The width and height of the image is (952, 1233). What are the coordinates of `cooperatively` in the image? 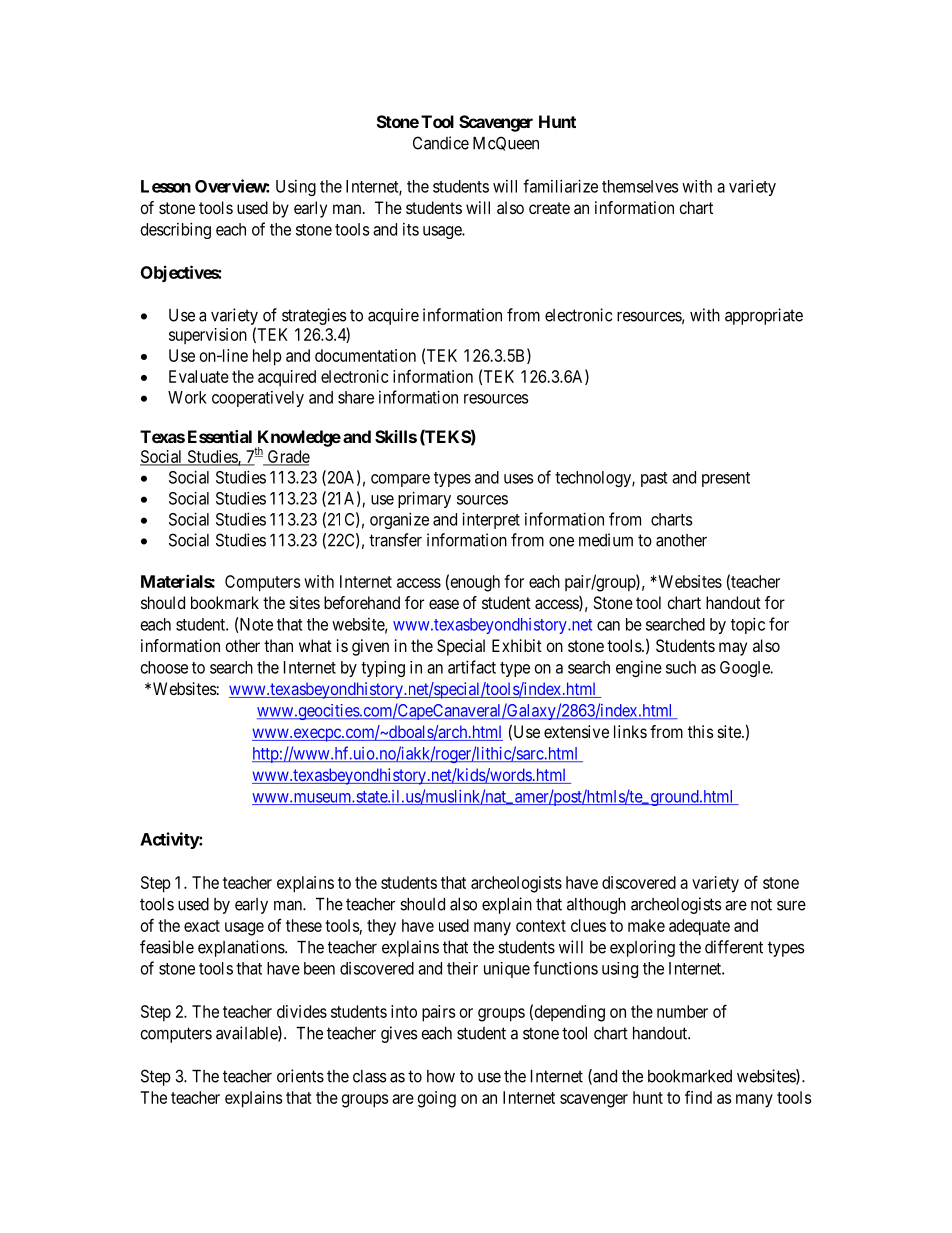 It's located at (258, 399).
